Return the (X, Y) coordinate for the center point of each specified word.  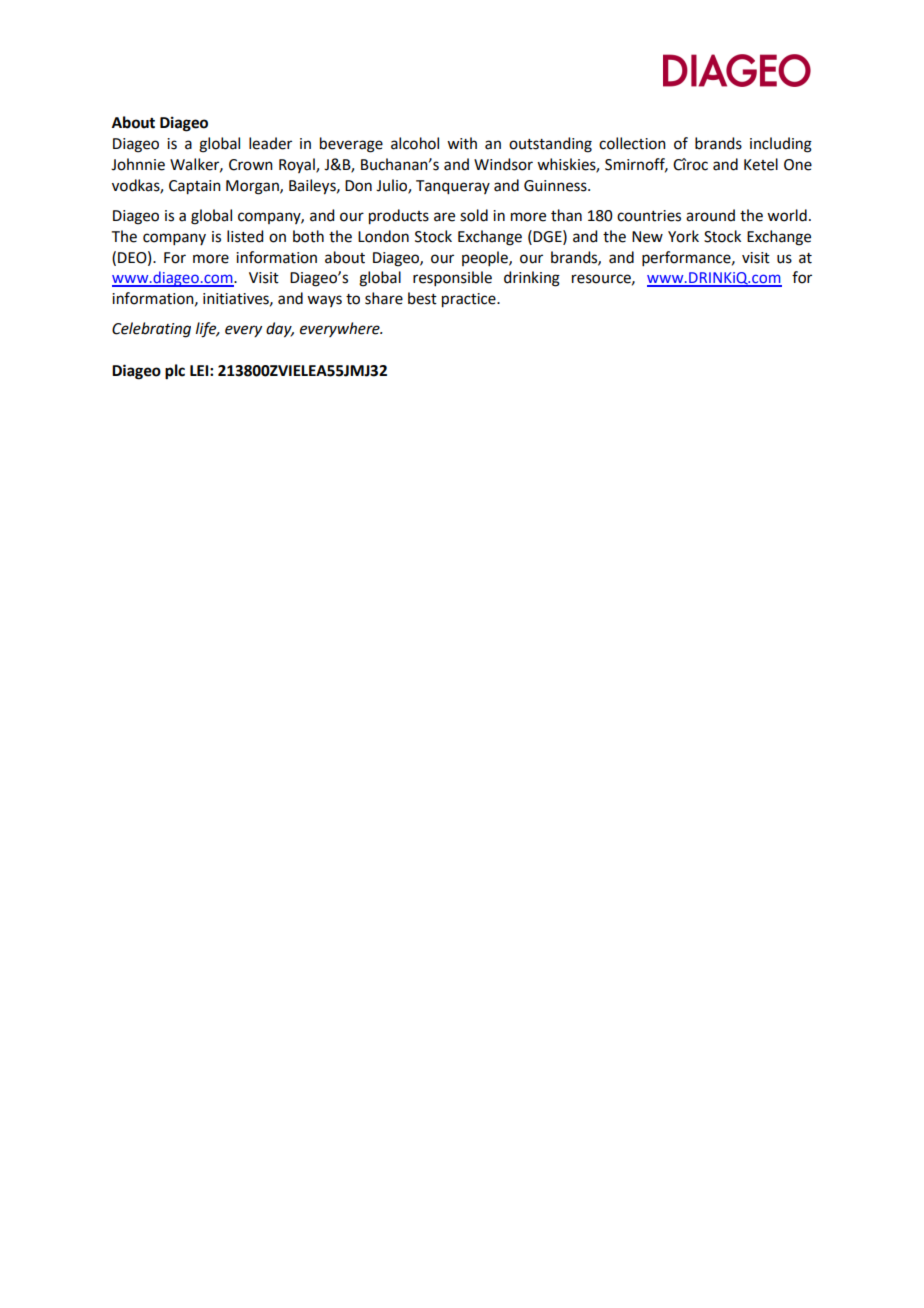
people (486, 258)
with (462, 143)
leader (270, 143)
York (683, 236)
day (280, 330)
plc (175, 372)
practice (470, 300)
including (781, 145)
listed (245, 236)
